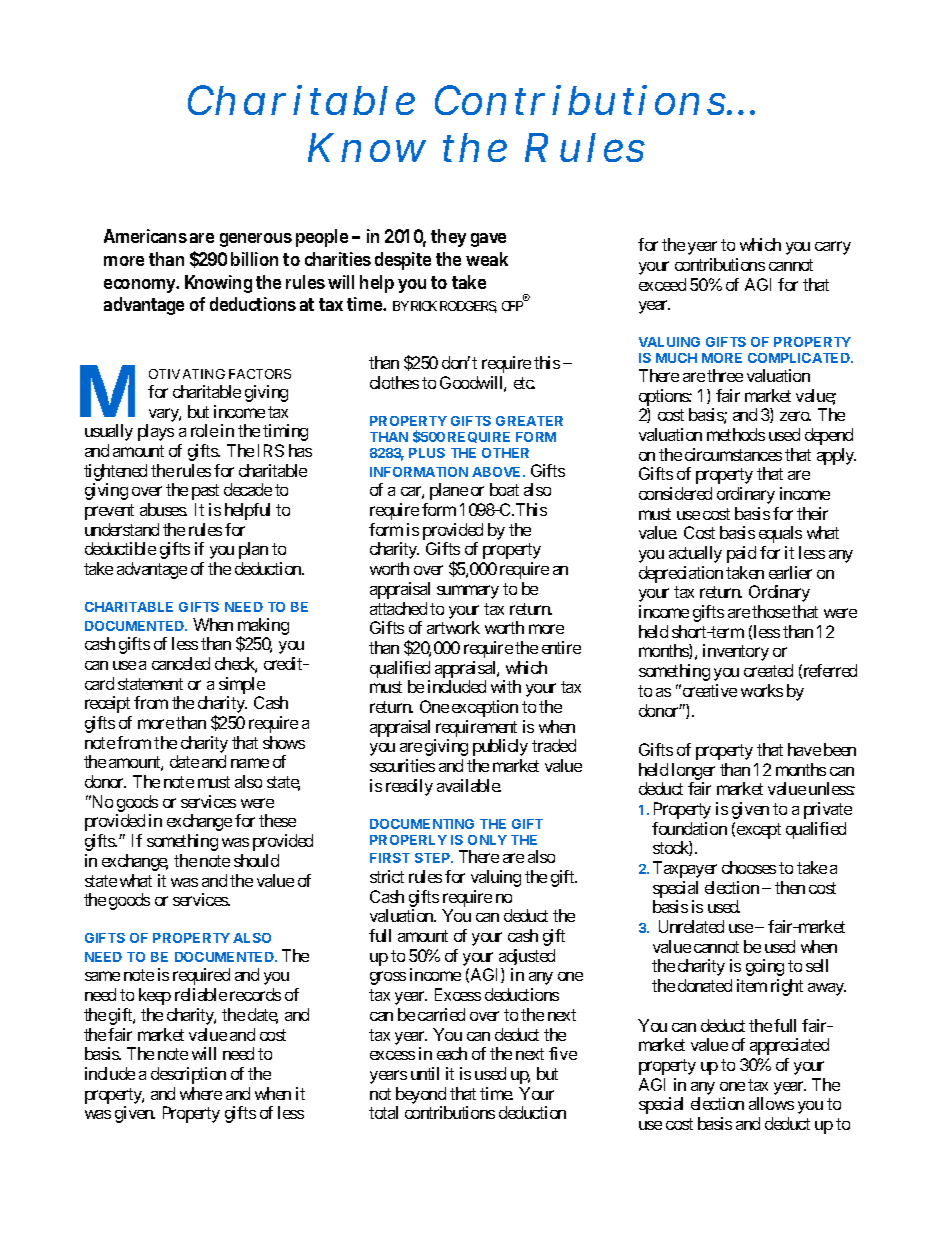  Describe the element at coordinates (506, 686) in the screenshot. I see `with` at that location.
